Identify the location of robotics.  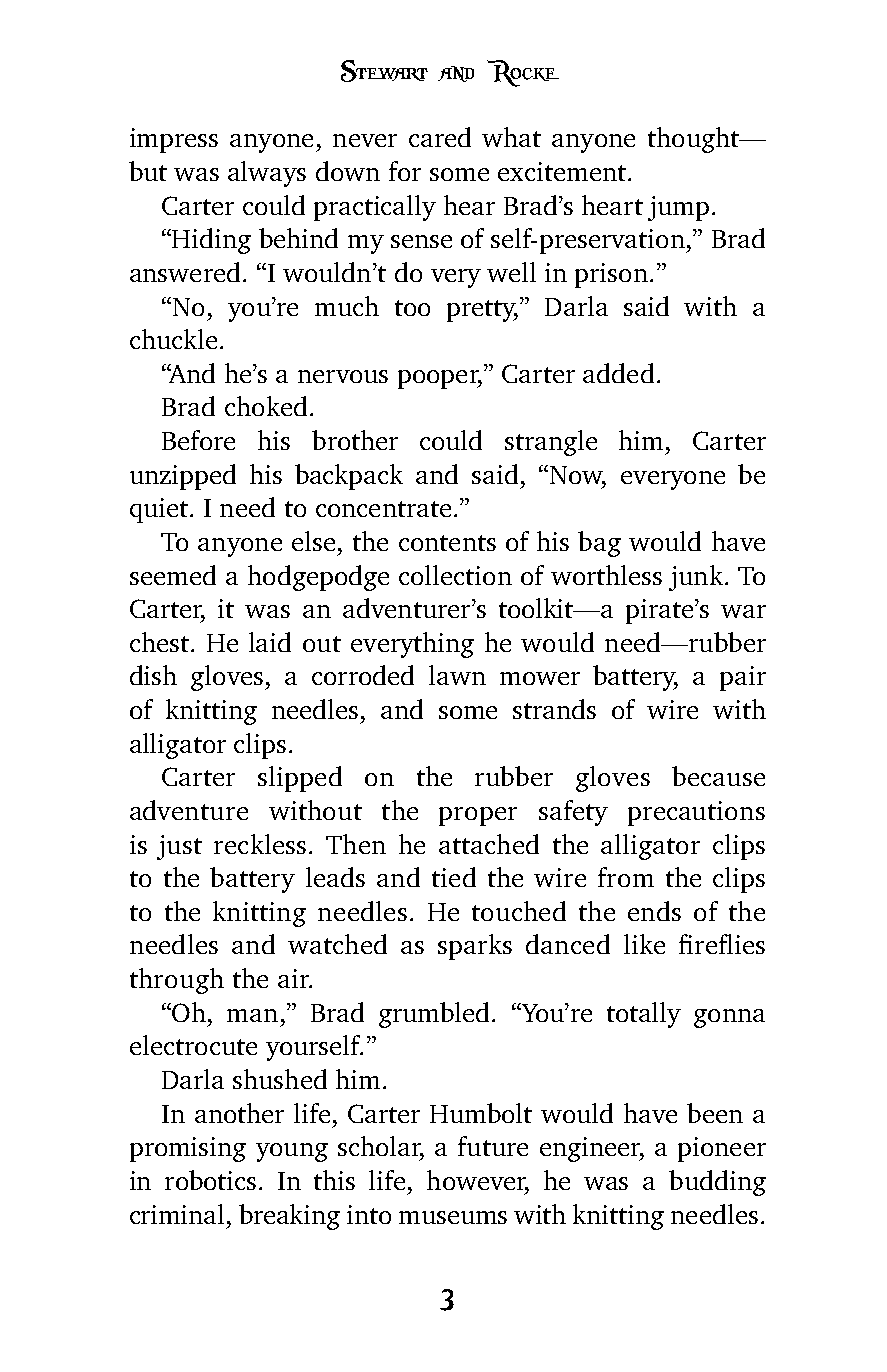
(210, 1180).
